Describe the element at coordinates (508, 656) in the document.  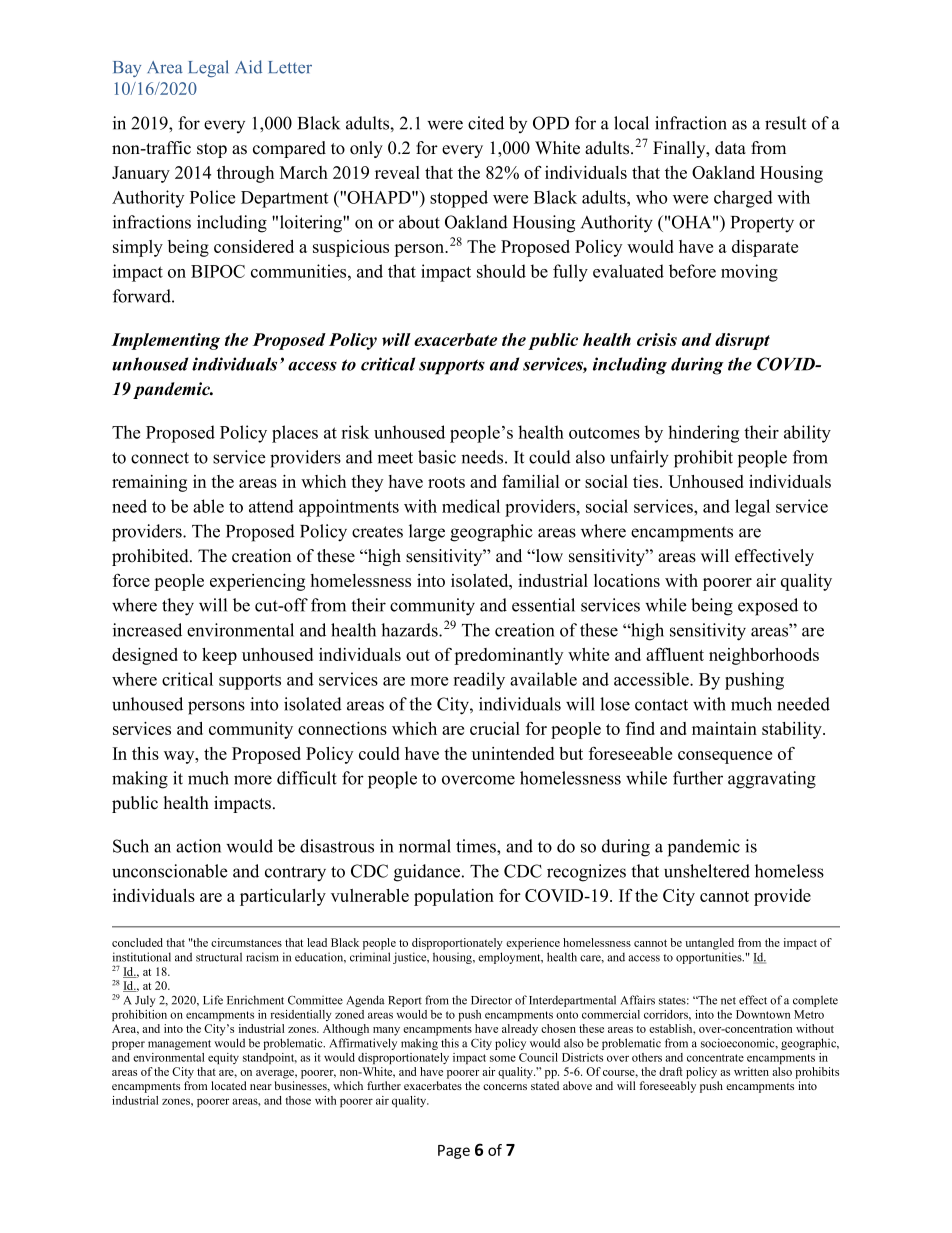
I see `predominantly` at that location.
